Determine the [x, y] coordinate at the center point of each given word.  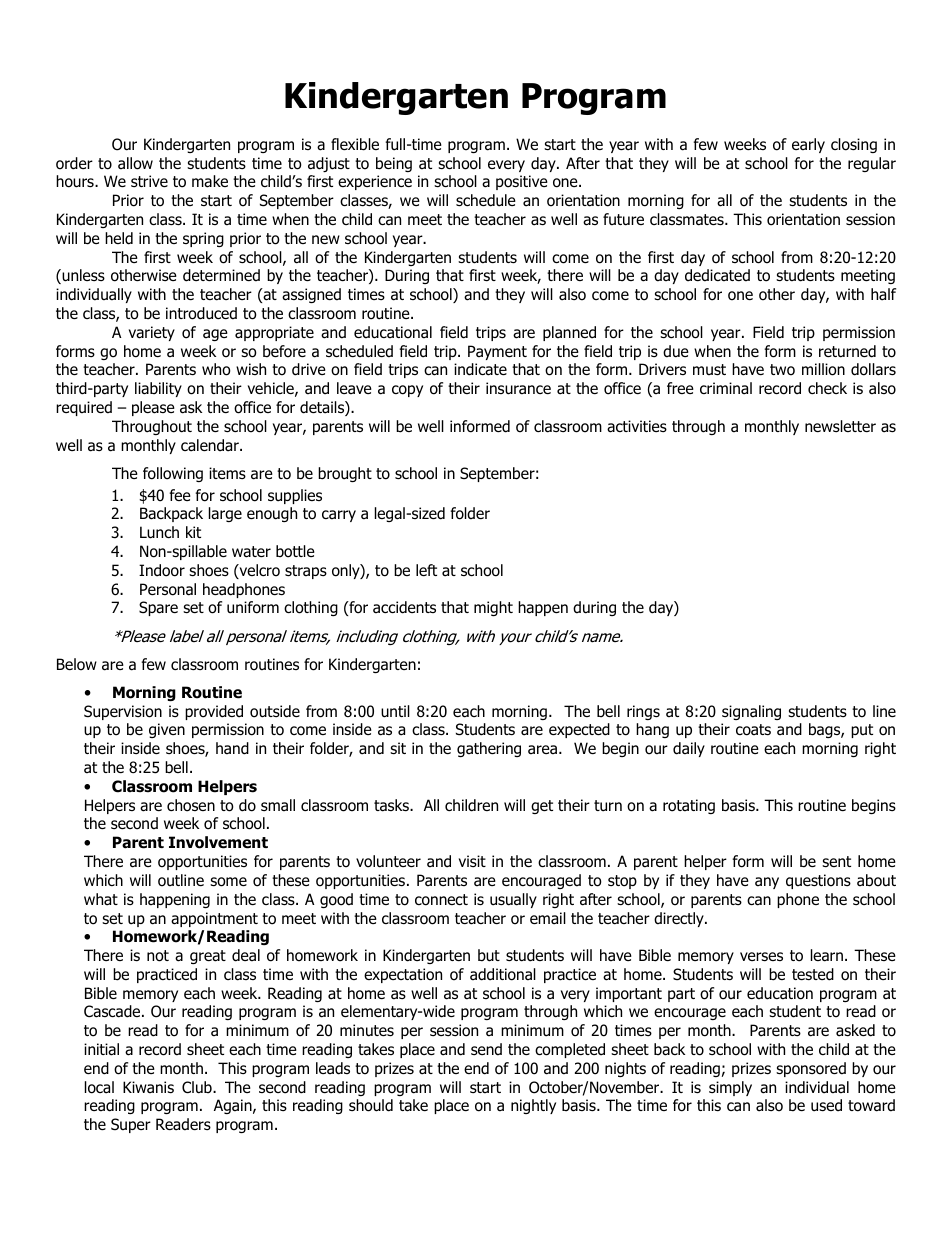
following [173, 474]
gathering [489, 749]
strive [149, 181]
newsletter [840, 426]
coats [753, 730]
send [486, 1049]
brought [345, 474]
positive [522, 182]
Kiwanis [148, 1087]
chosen [191, 805]
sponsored [811, 1069]
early [808, 145]
